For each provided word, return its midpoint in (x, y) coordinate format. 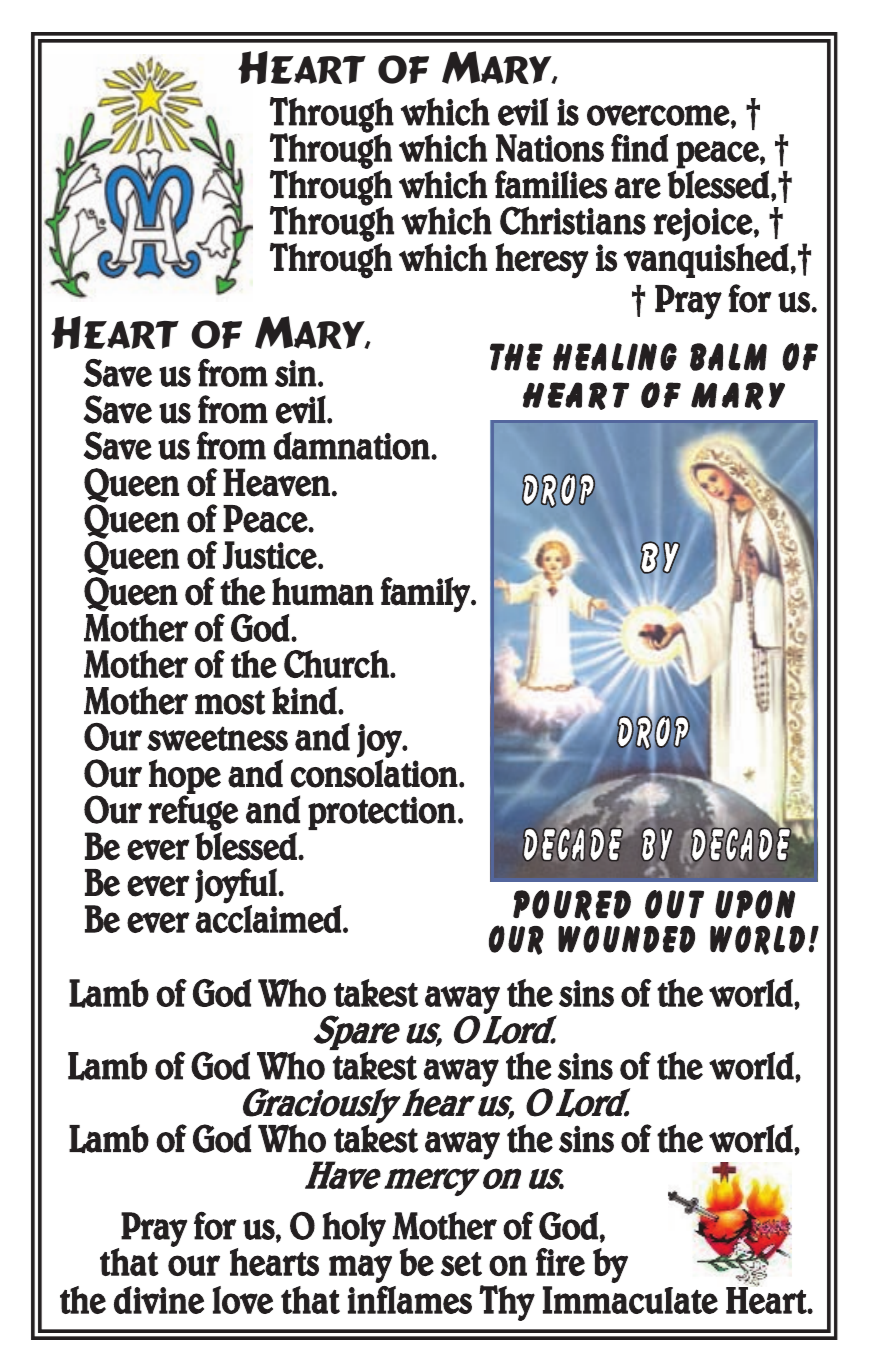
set (461, 1264)
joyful (237, 886)
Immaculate (630, 1300)
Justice (271, 555)
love (243, 1300)
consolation (374, 773)
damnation (352, 446)
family (426, 595)
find (639, 148)
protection (382, 813)
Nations (550, 148)
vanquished (706, 259)
